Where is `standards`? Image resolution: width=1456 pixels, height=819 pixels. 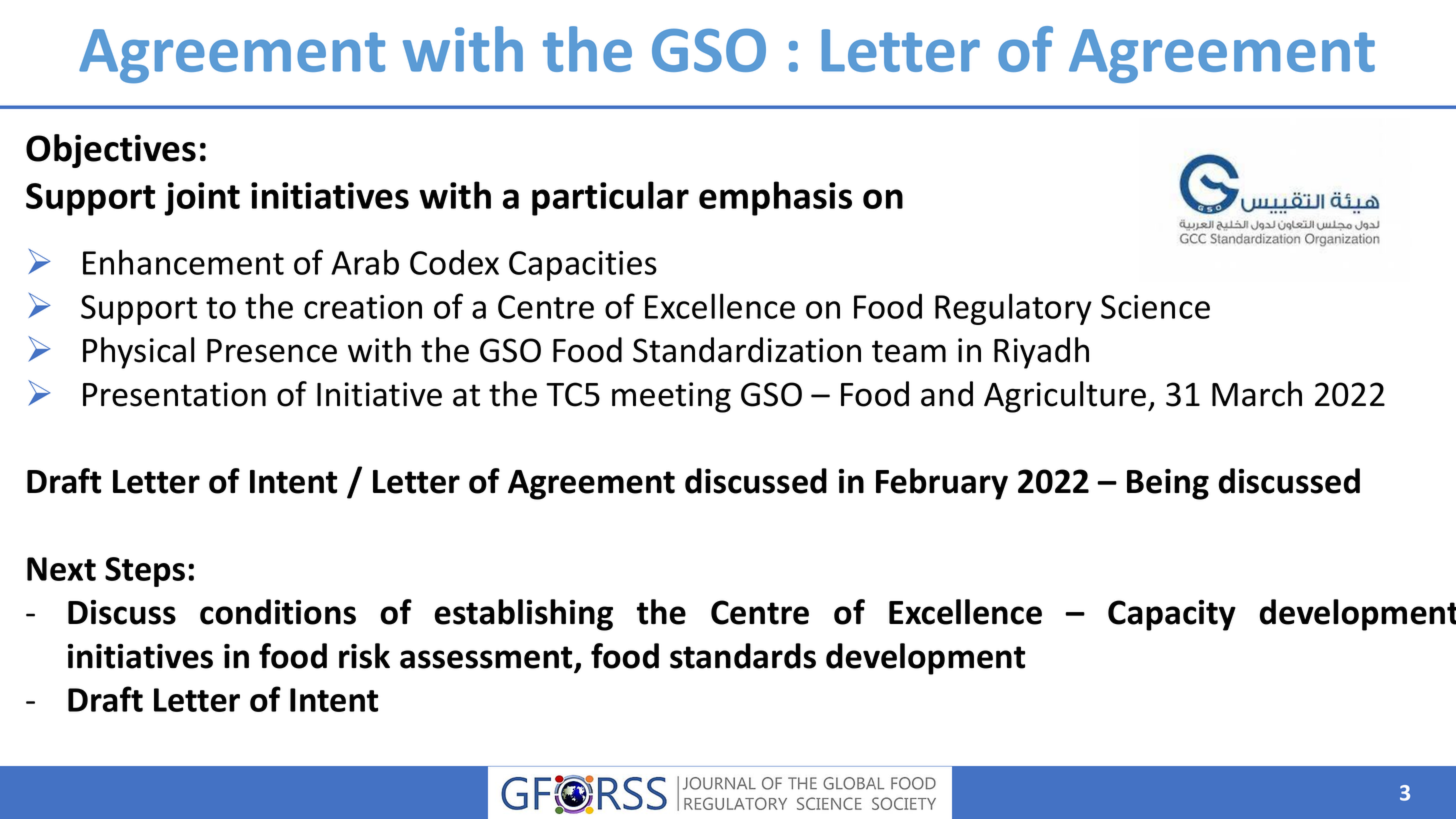
standards is located at coordinates (743, 656).
